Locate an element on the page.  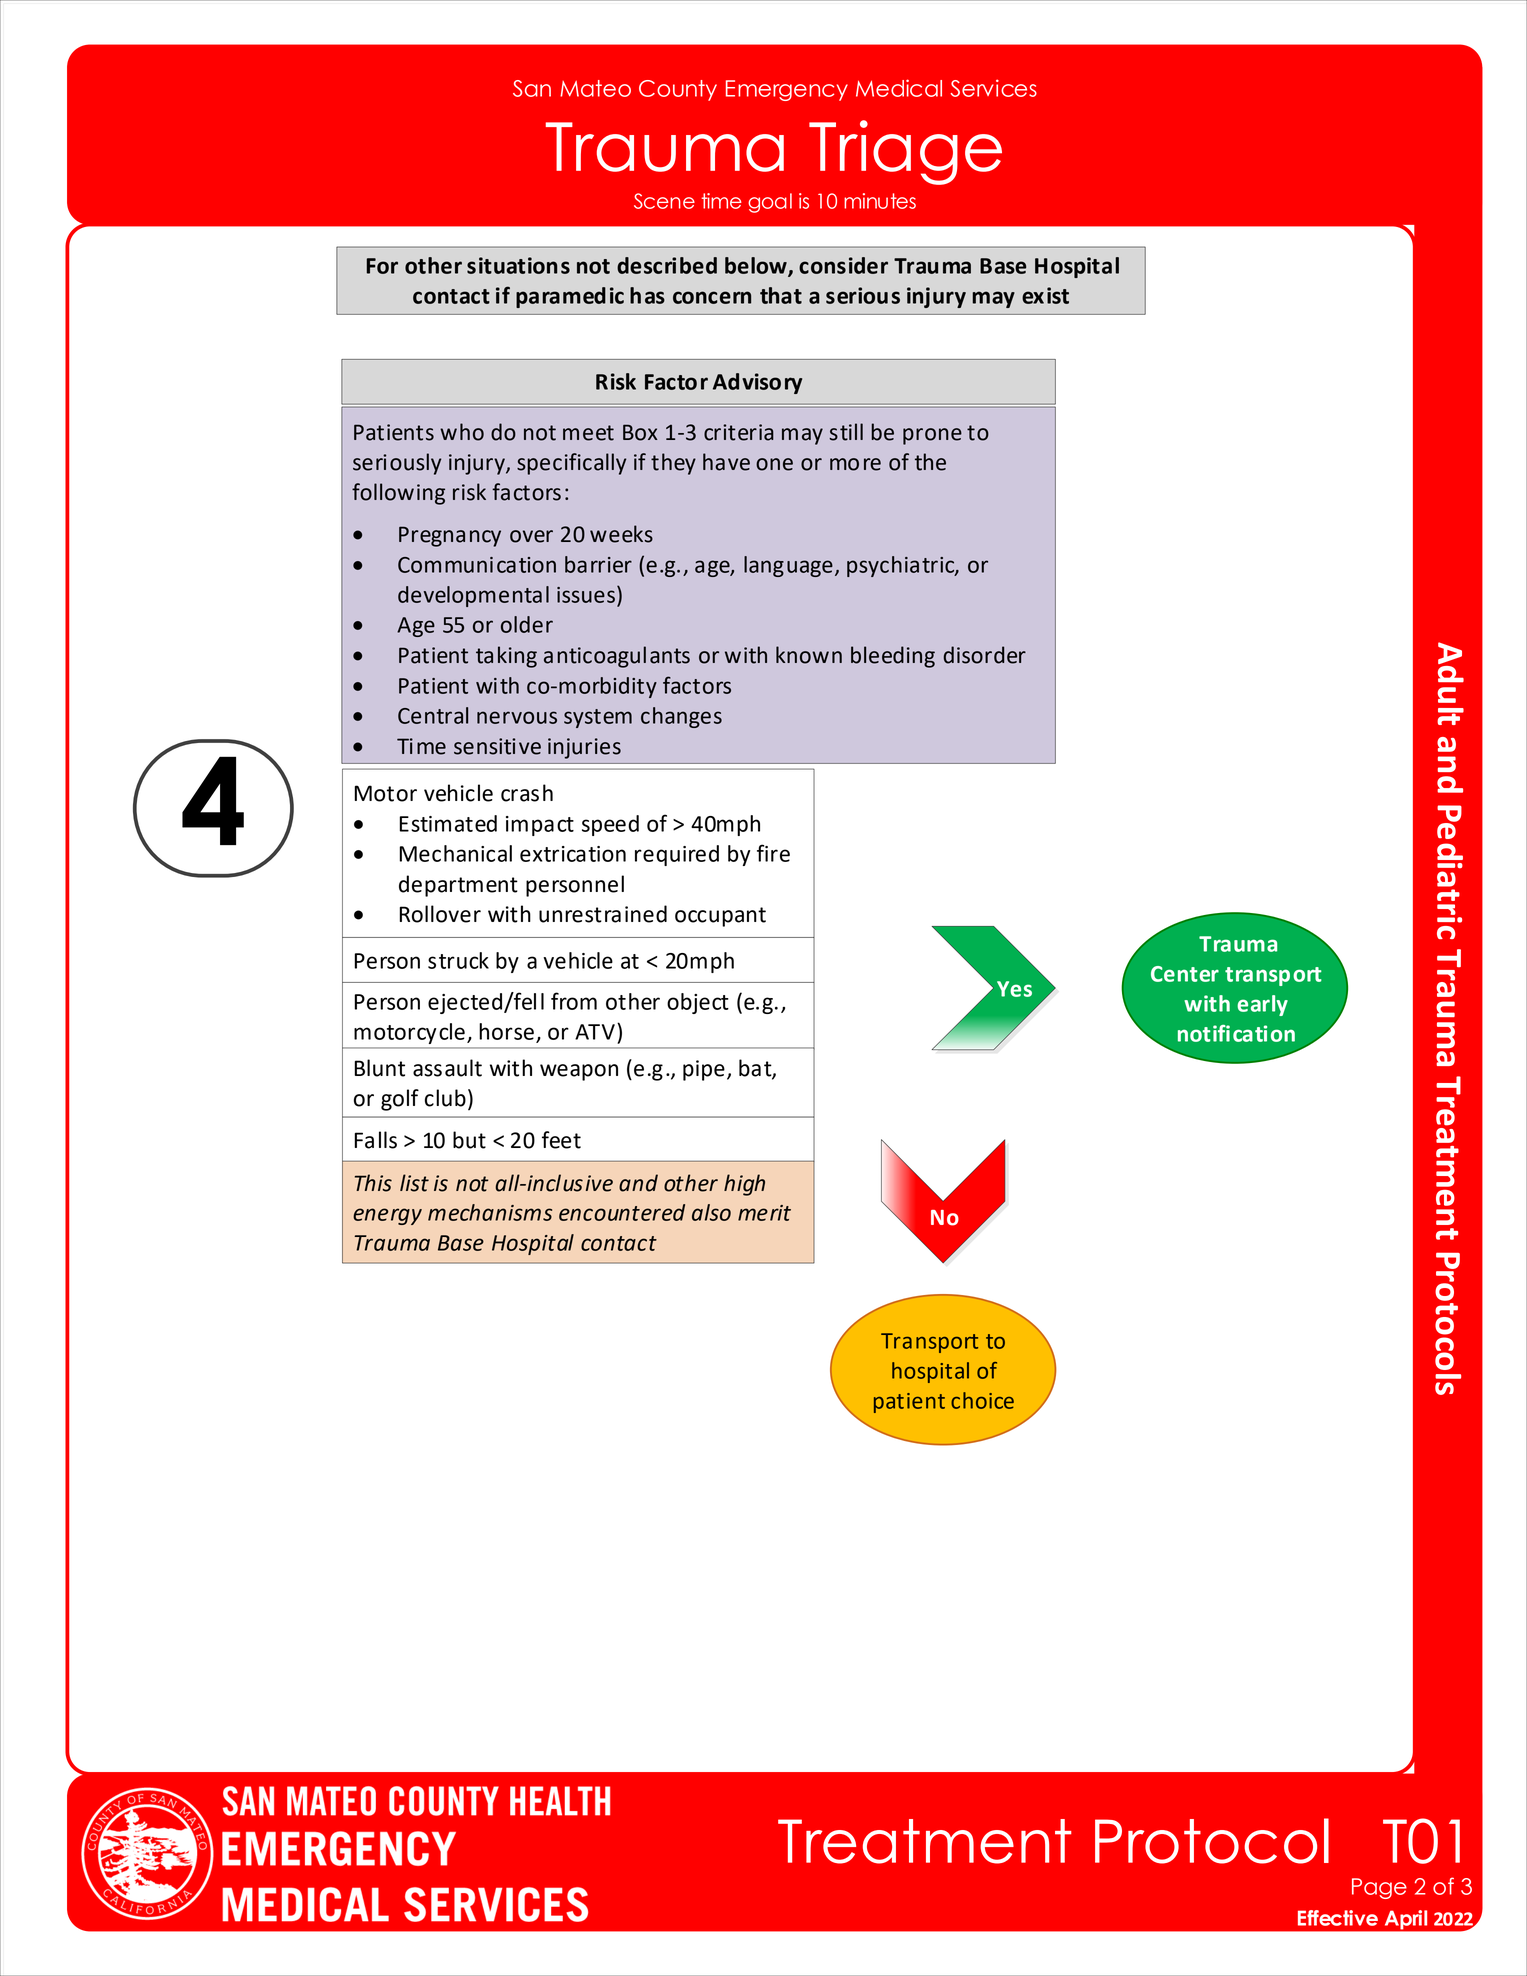
who is located at coordinates (462, 432).
